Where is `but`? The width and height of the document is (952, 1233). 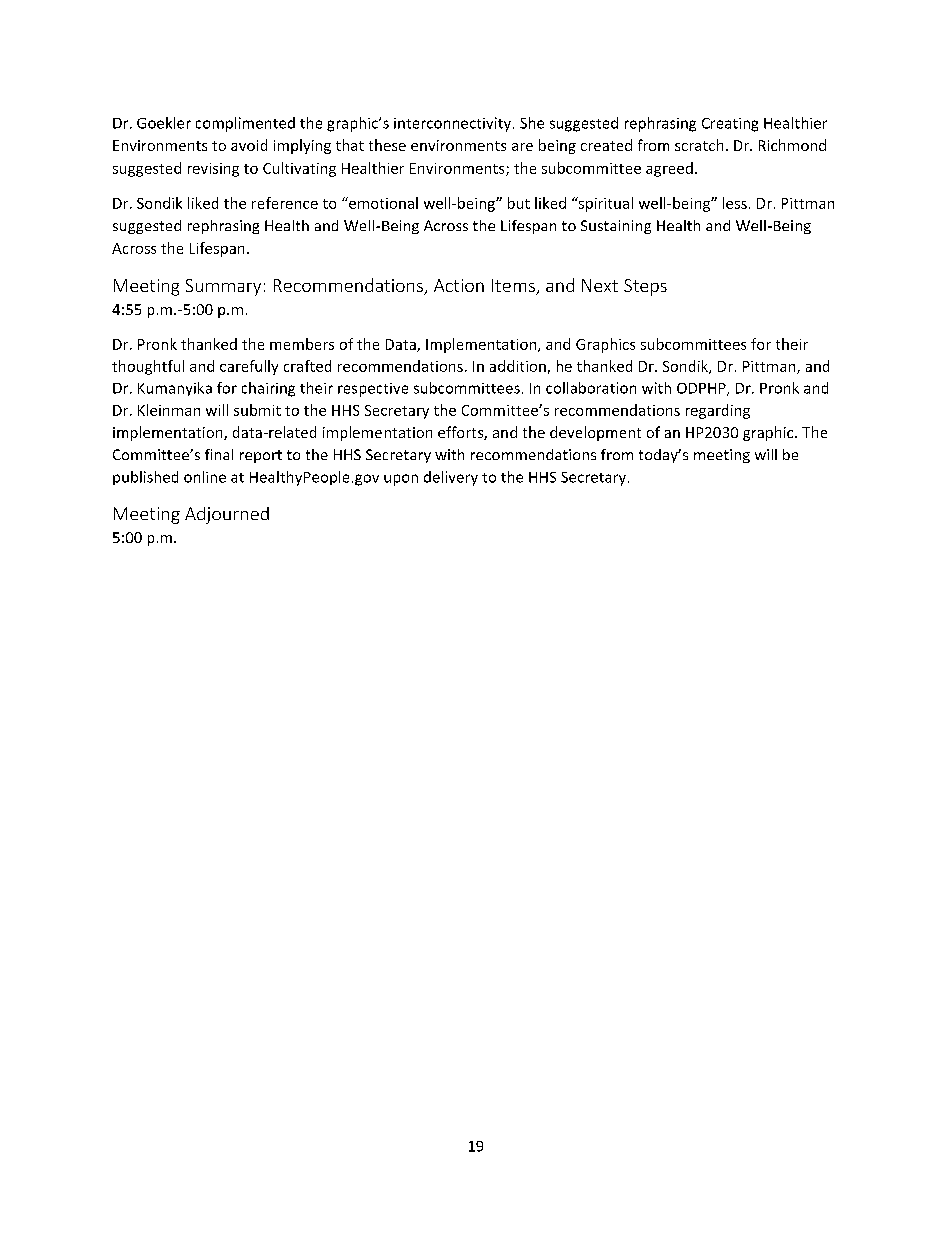
but is located at coordinates (519, 203).
